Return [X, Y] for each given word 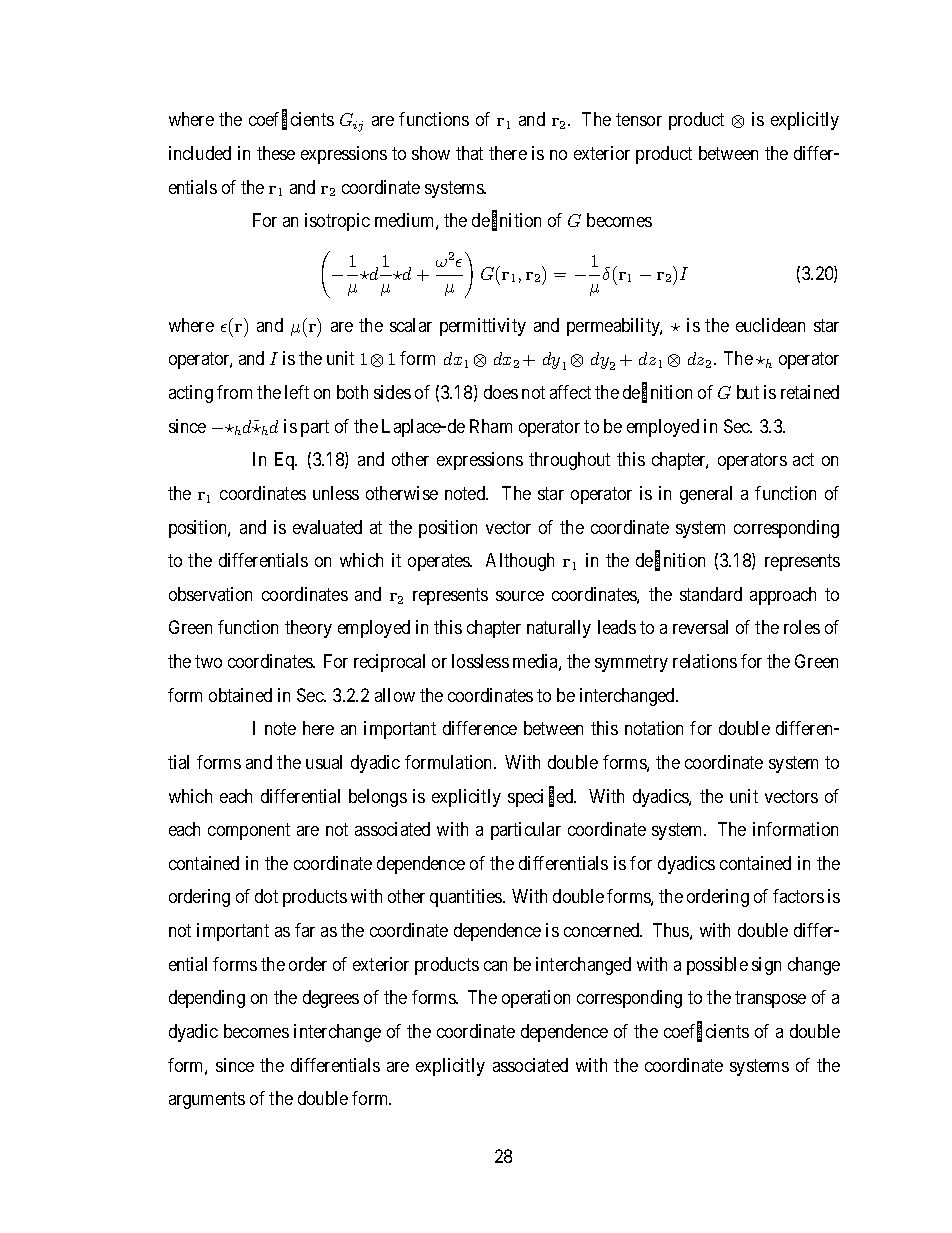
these [276, 153]
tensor [639, 120]
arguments [207, 1100]
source [520, 596]
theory [308, 629]
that [469, 153]
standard [711, 594]
